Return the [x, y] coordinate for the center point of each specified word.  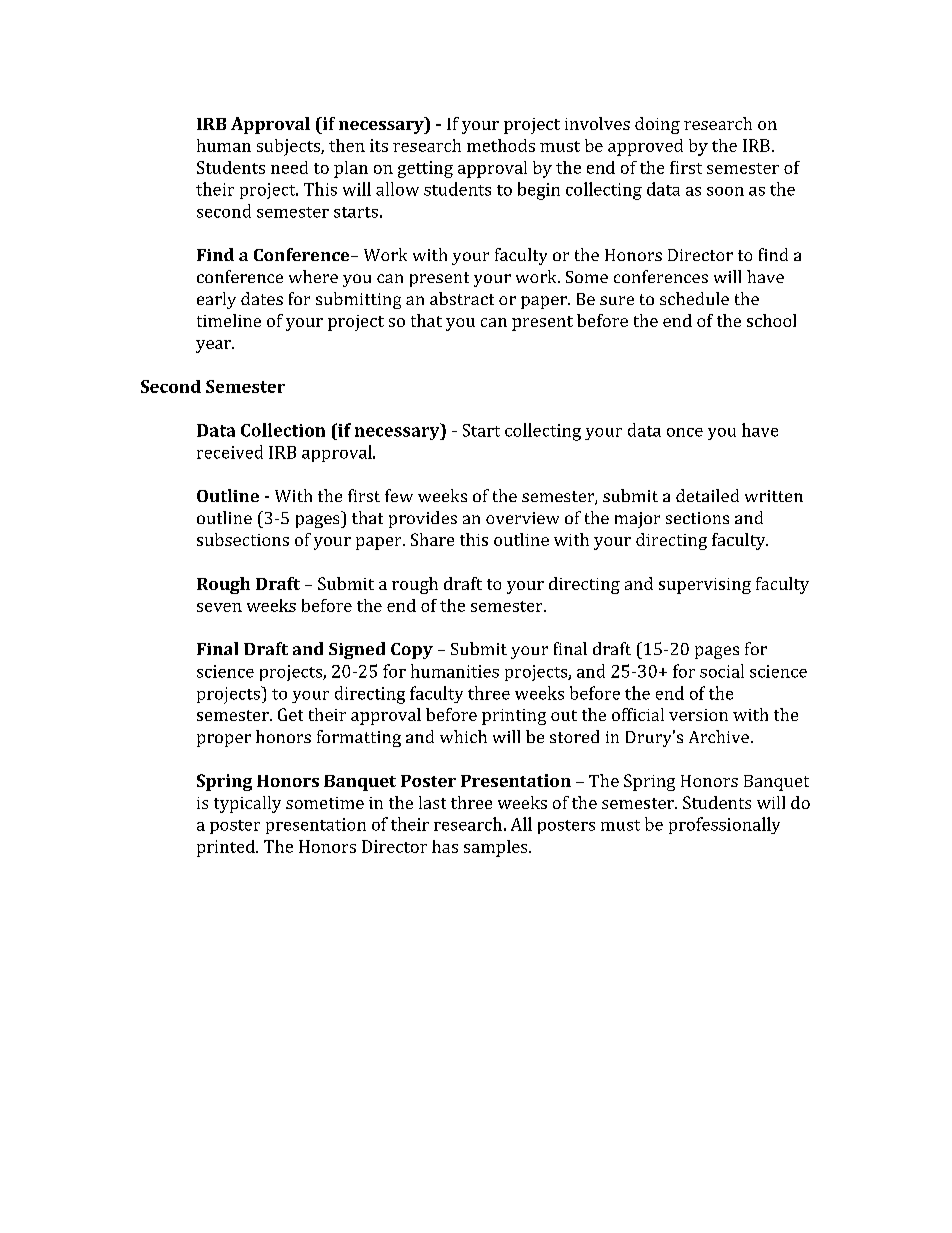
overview [522, 518]
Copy [412, 651]
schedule [694, 298]
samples [497, 848]
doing [657, 125]
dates [262, 298]
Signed [357, 650]
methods [501, 145]
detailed [707, 495]
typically [247, 804]
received [230, 452]
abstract [462, 298]
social [722, 671]
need [289, 167]
